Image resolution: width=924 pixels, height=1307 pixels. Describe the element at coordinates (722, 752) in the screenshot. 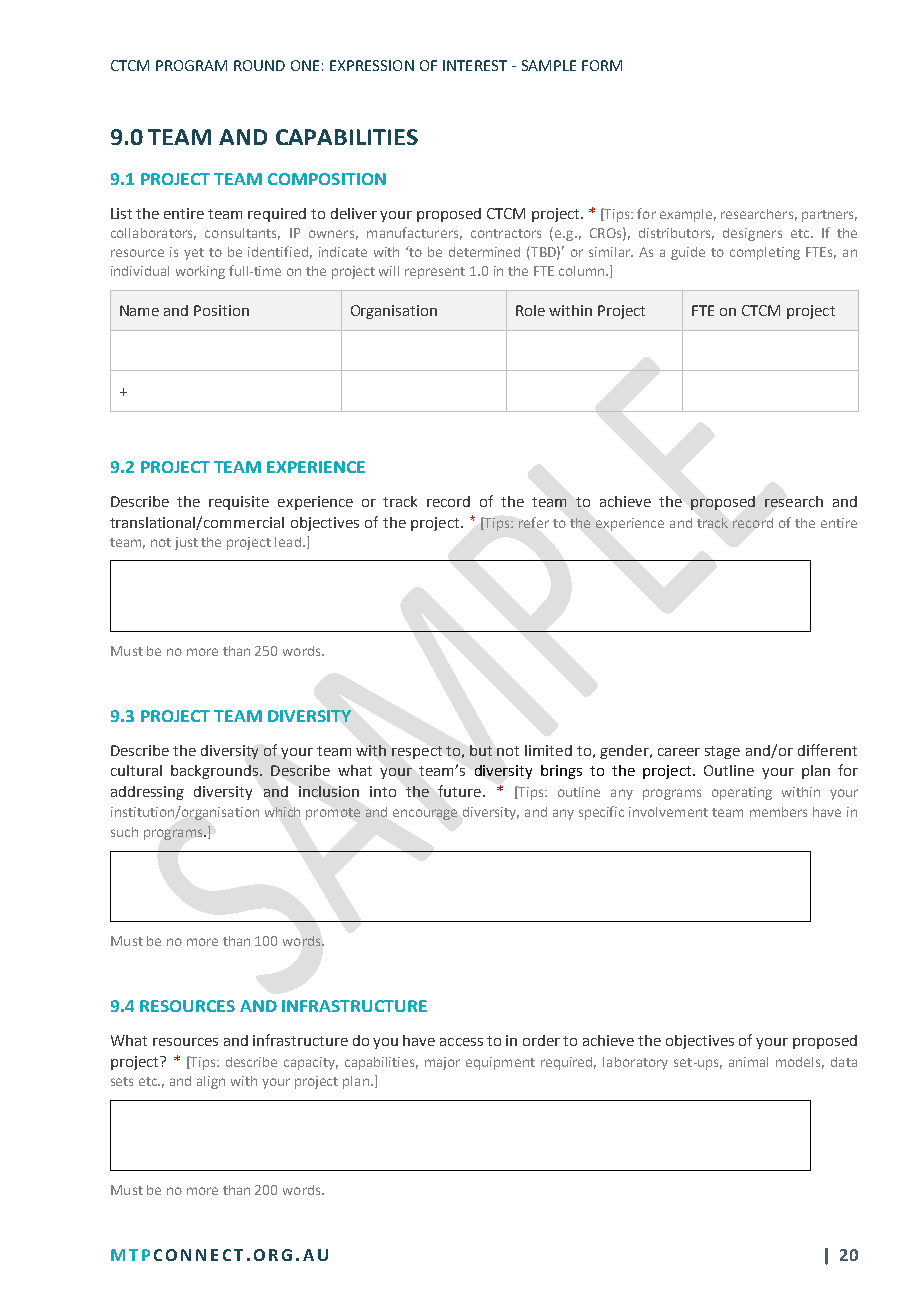

I see `stage` at that location.
